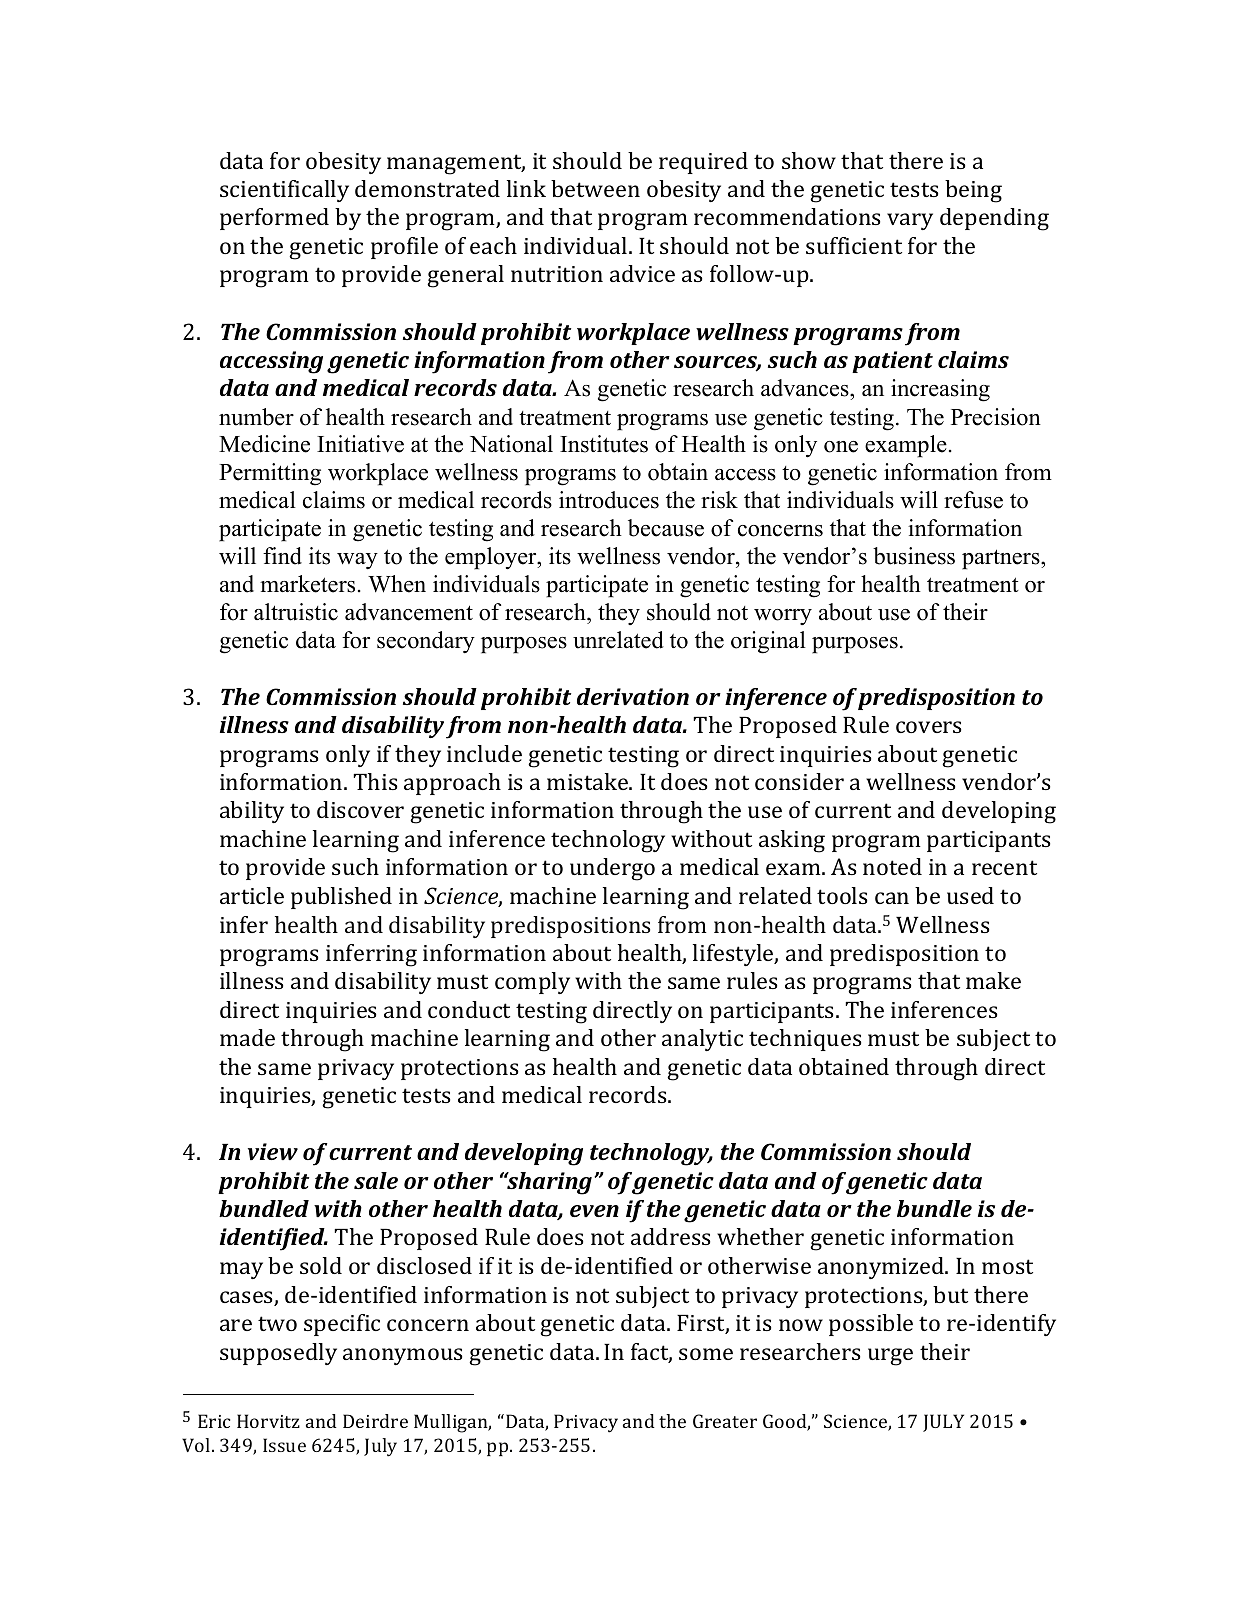 The width and height of the image is (1239, 1603). I want to click on refuse, so click(973, 500).
